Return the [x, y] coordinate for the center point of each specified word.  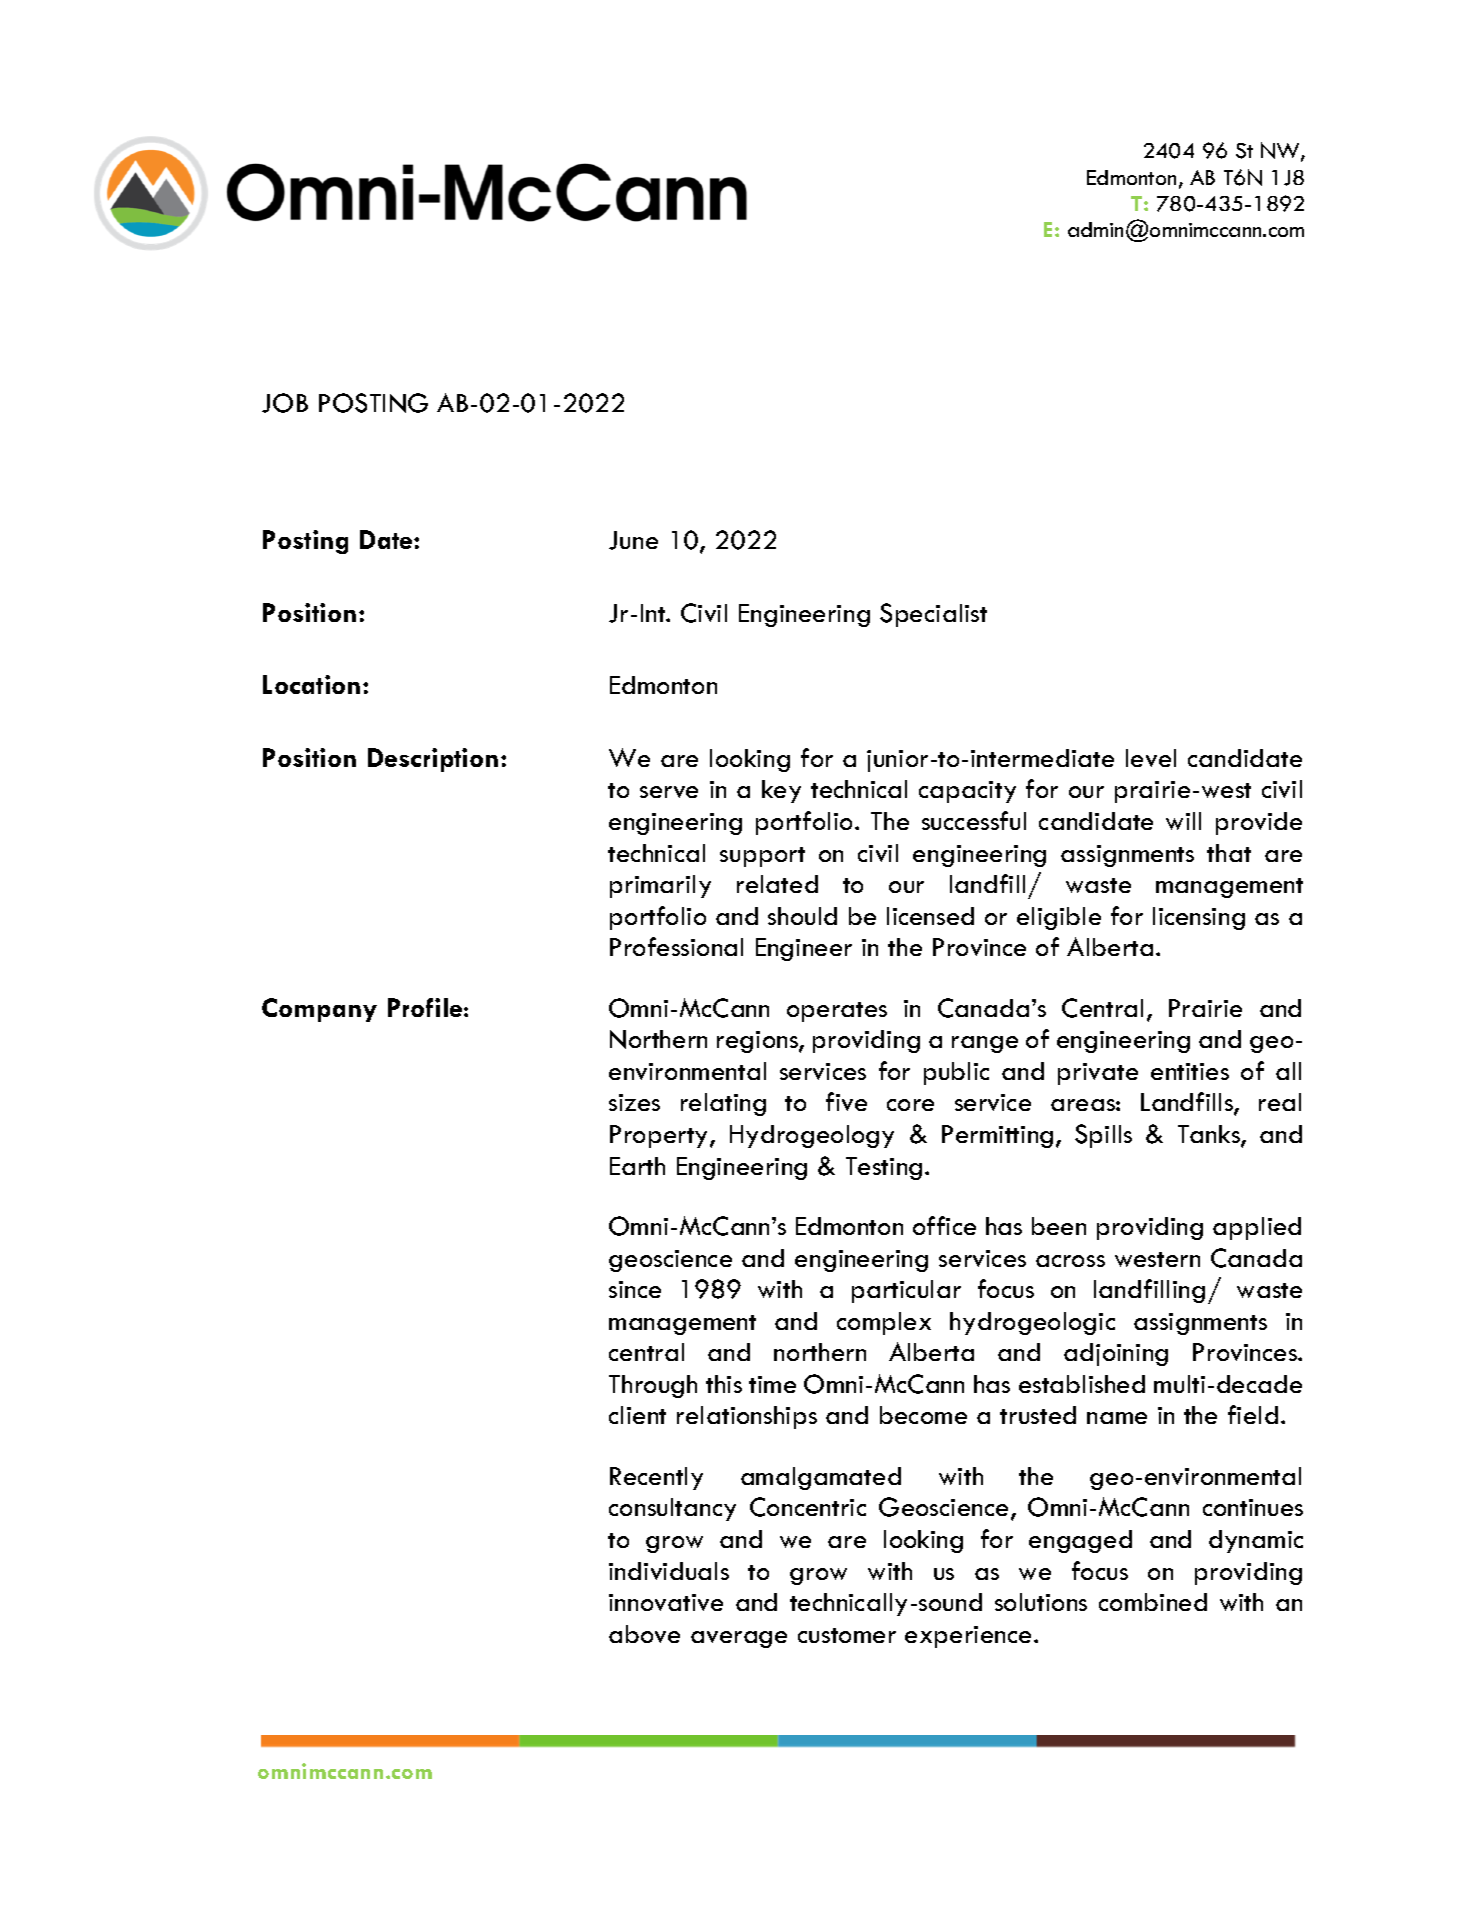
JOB [285, 403]
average [739, 1639]
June [633, 540]
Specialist [933, 615]
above [644, 1634]
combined [1153, 1602]
